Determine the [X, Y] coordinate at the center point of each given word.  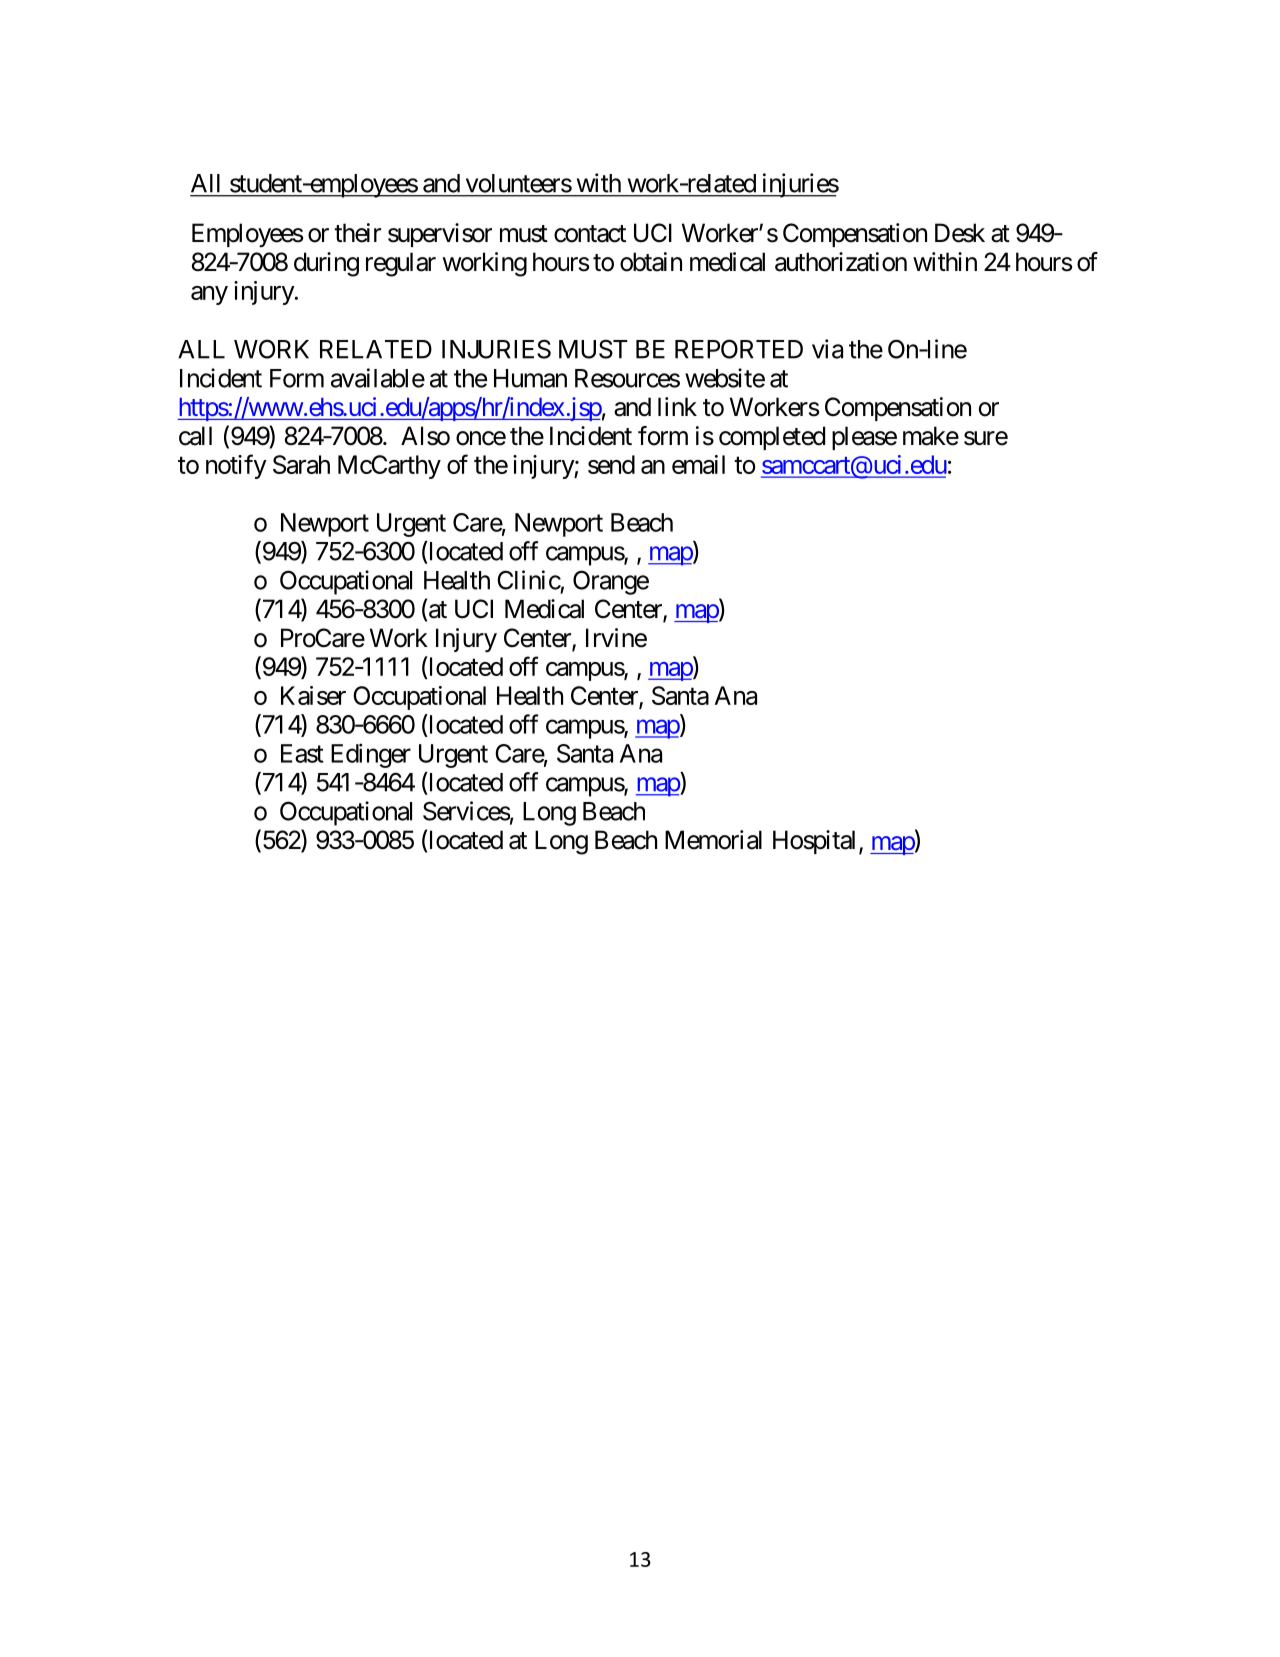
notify [236, 466]
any [209, 295]
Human [530, 378]
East [302, 753]
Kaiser [313, 695]
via [827, 349]
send [611, 464]
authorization [841, 262]
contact [590, 234]
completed [772, 438]
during [326, 264]
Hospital [814, 842]
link [677, 406]
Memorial [713, 840]
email [698, 464]
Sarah [301, 464]
